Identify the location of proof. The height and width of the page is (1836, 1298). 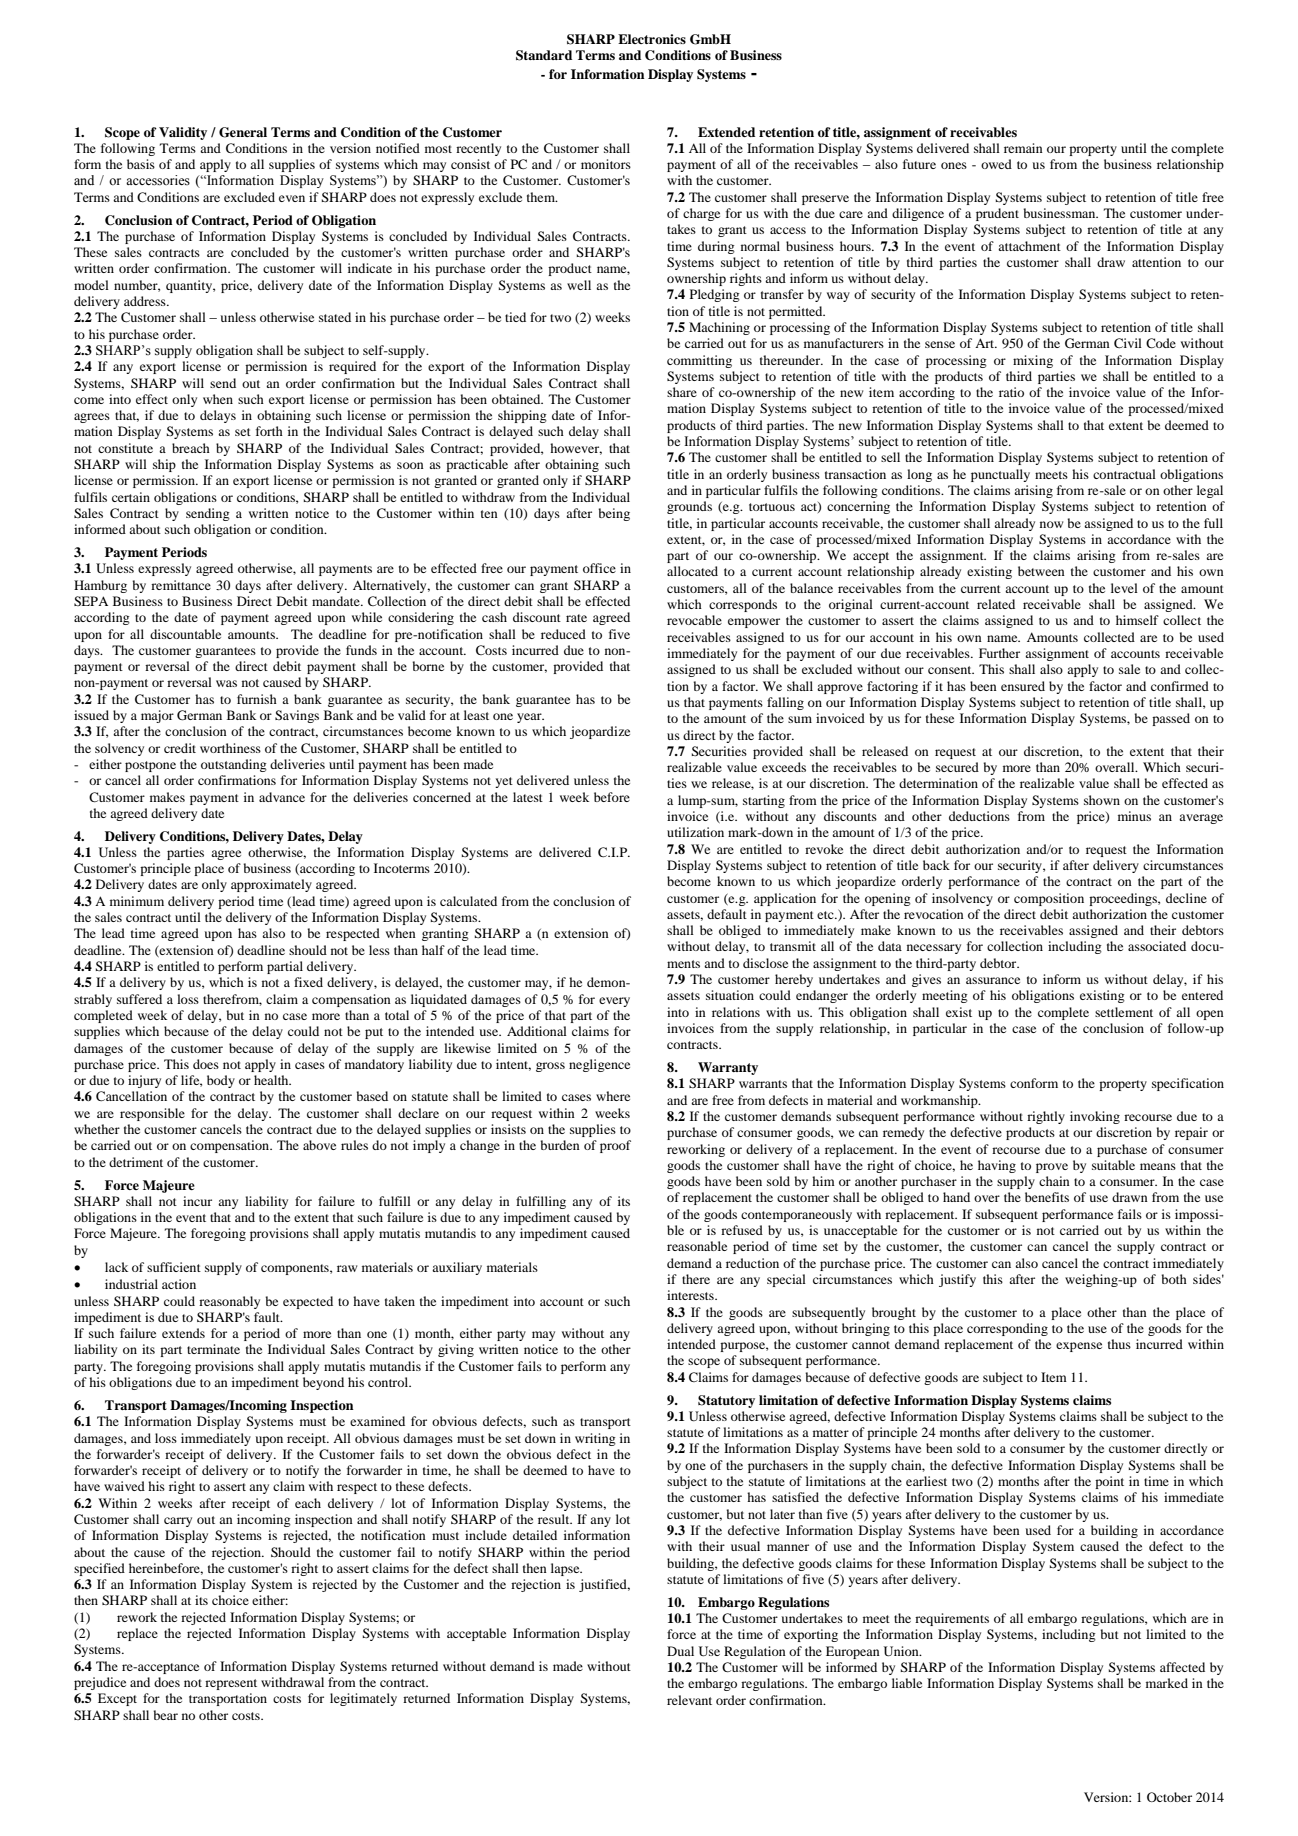
(615, 1146).
